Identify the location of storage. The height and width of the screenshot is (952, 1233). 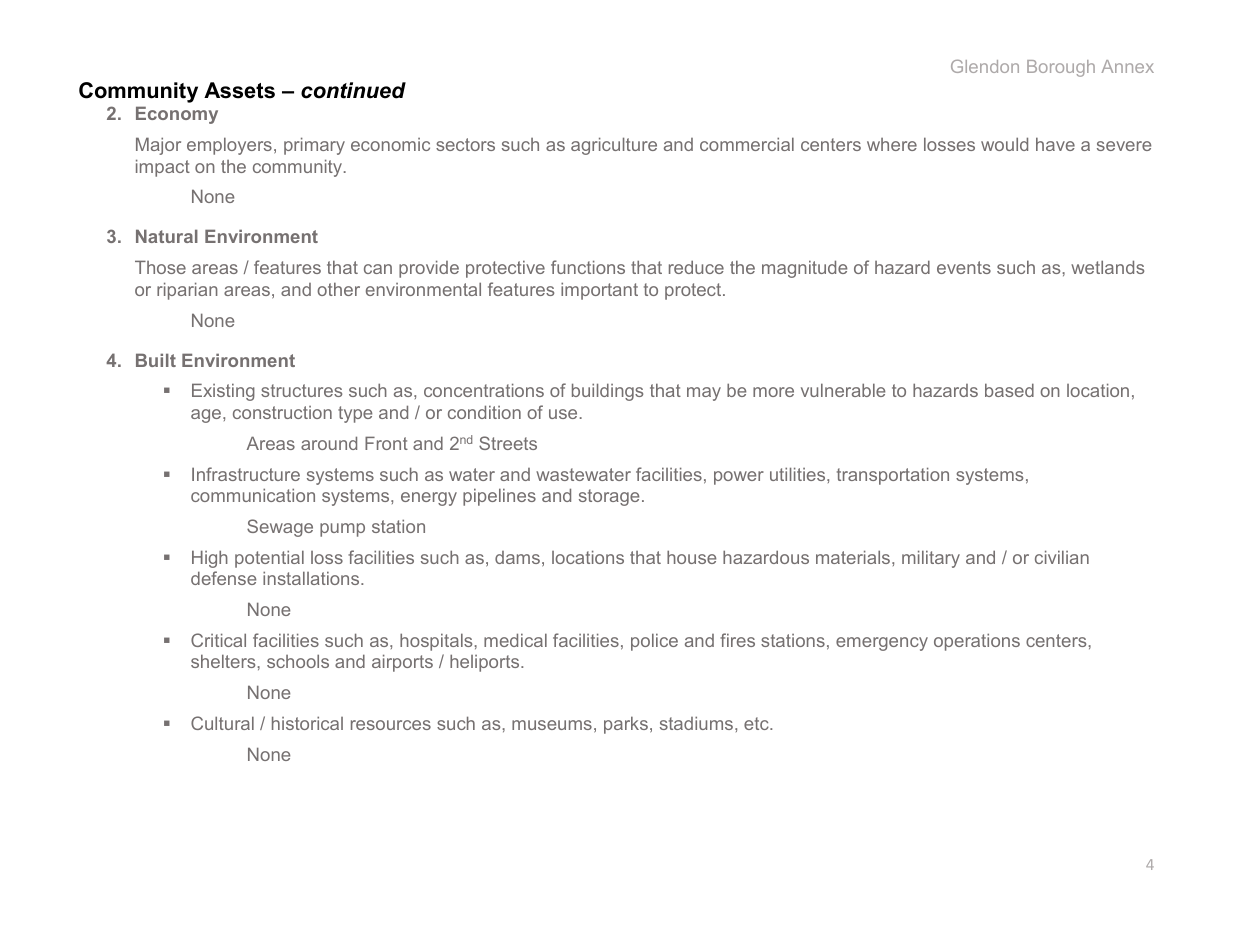
(609, 497).
